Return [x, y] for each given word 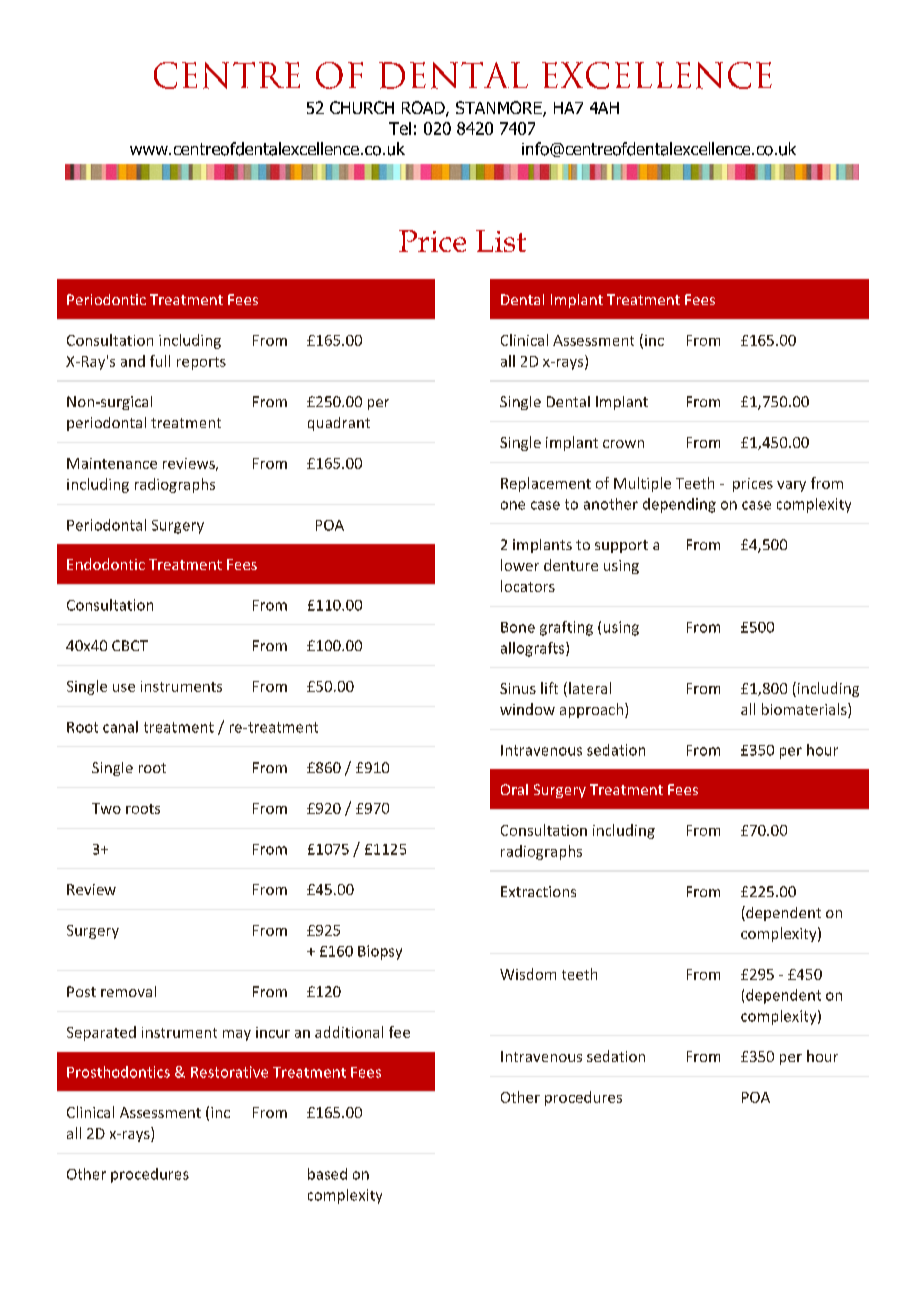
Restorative [229, 1072]
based [327, 1174]
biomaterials [805, 710]
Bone [518, 627]
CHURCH [362, 107]
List [501, 241]
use [124, 688]
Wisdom [528, 974]
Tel [400, 128]
